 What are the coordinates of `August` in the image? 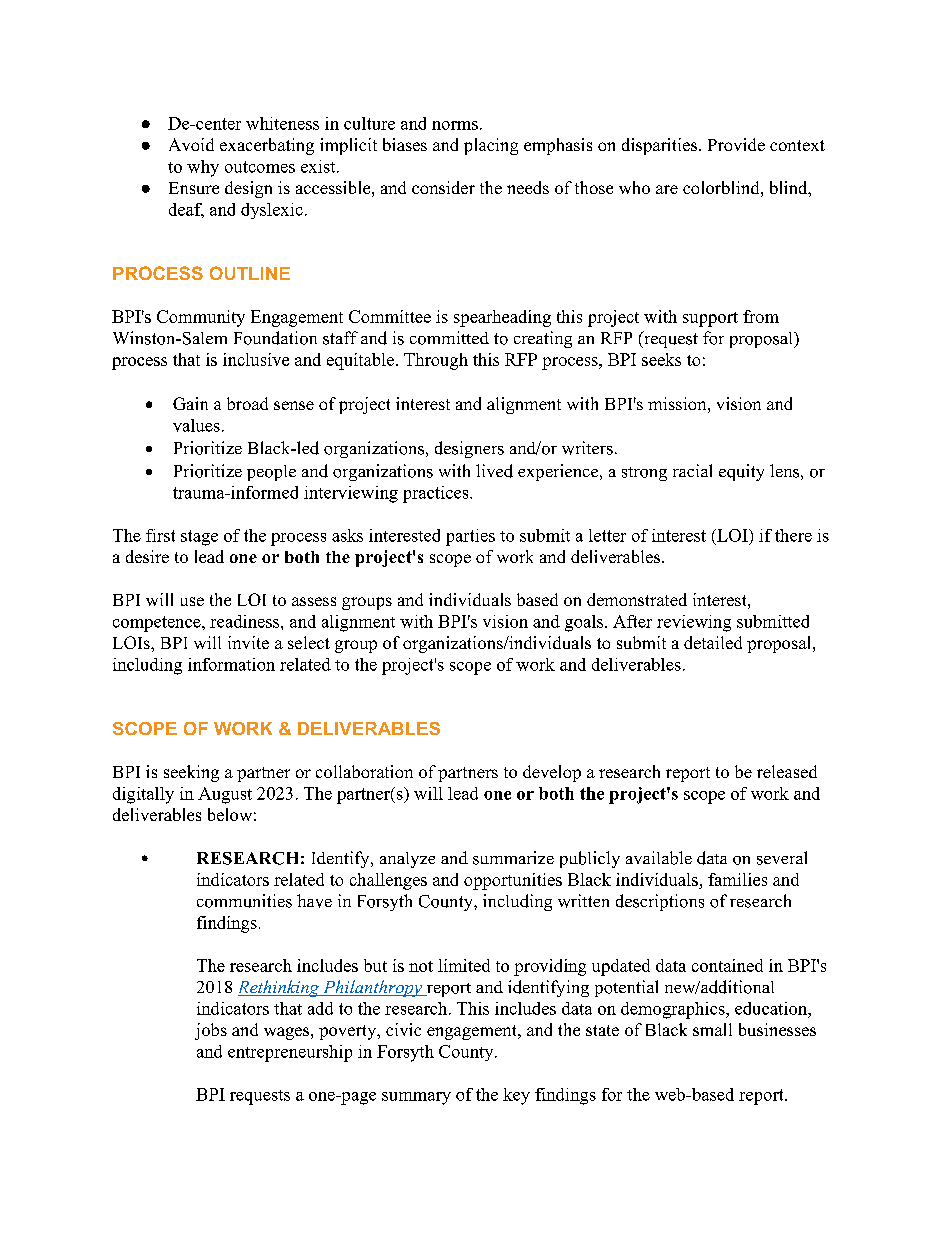 It's located at (225, 795).
